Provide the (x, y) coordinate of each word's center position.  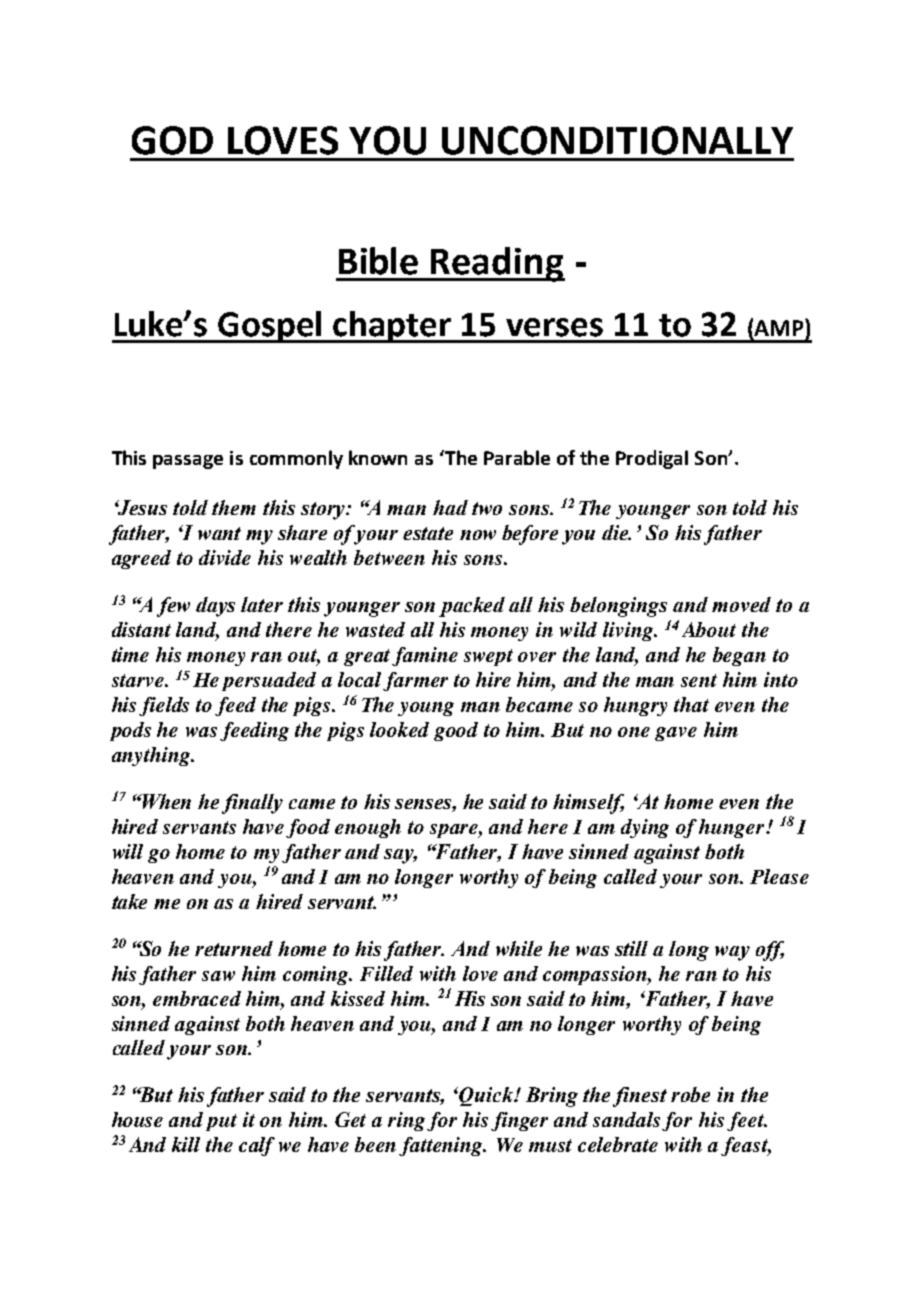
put (221, 1122)
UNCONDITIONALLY (617, 140)
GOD (172, 140)
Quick (487, 1096)
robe (690, 1094)
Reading (497, 264)
